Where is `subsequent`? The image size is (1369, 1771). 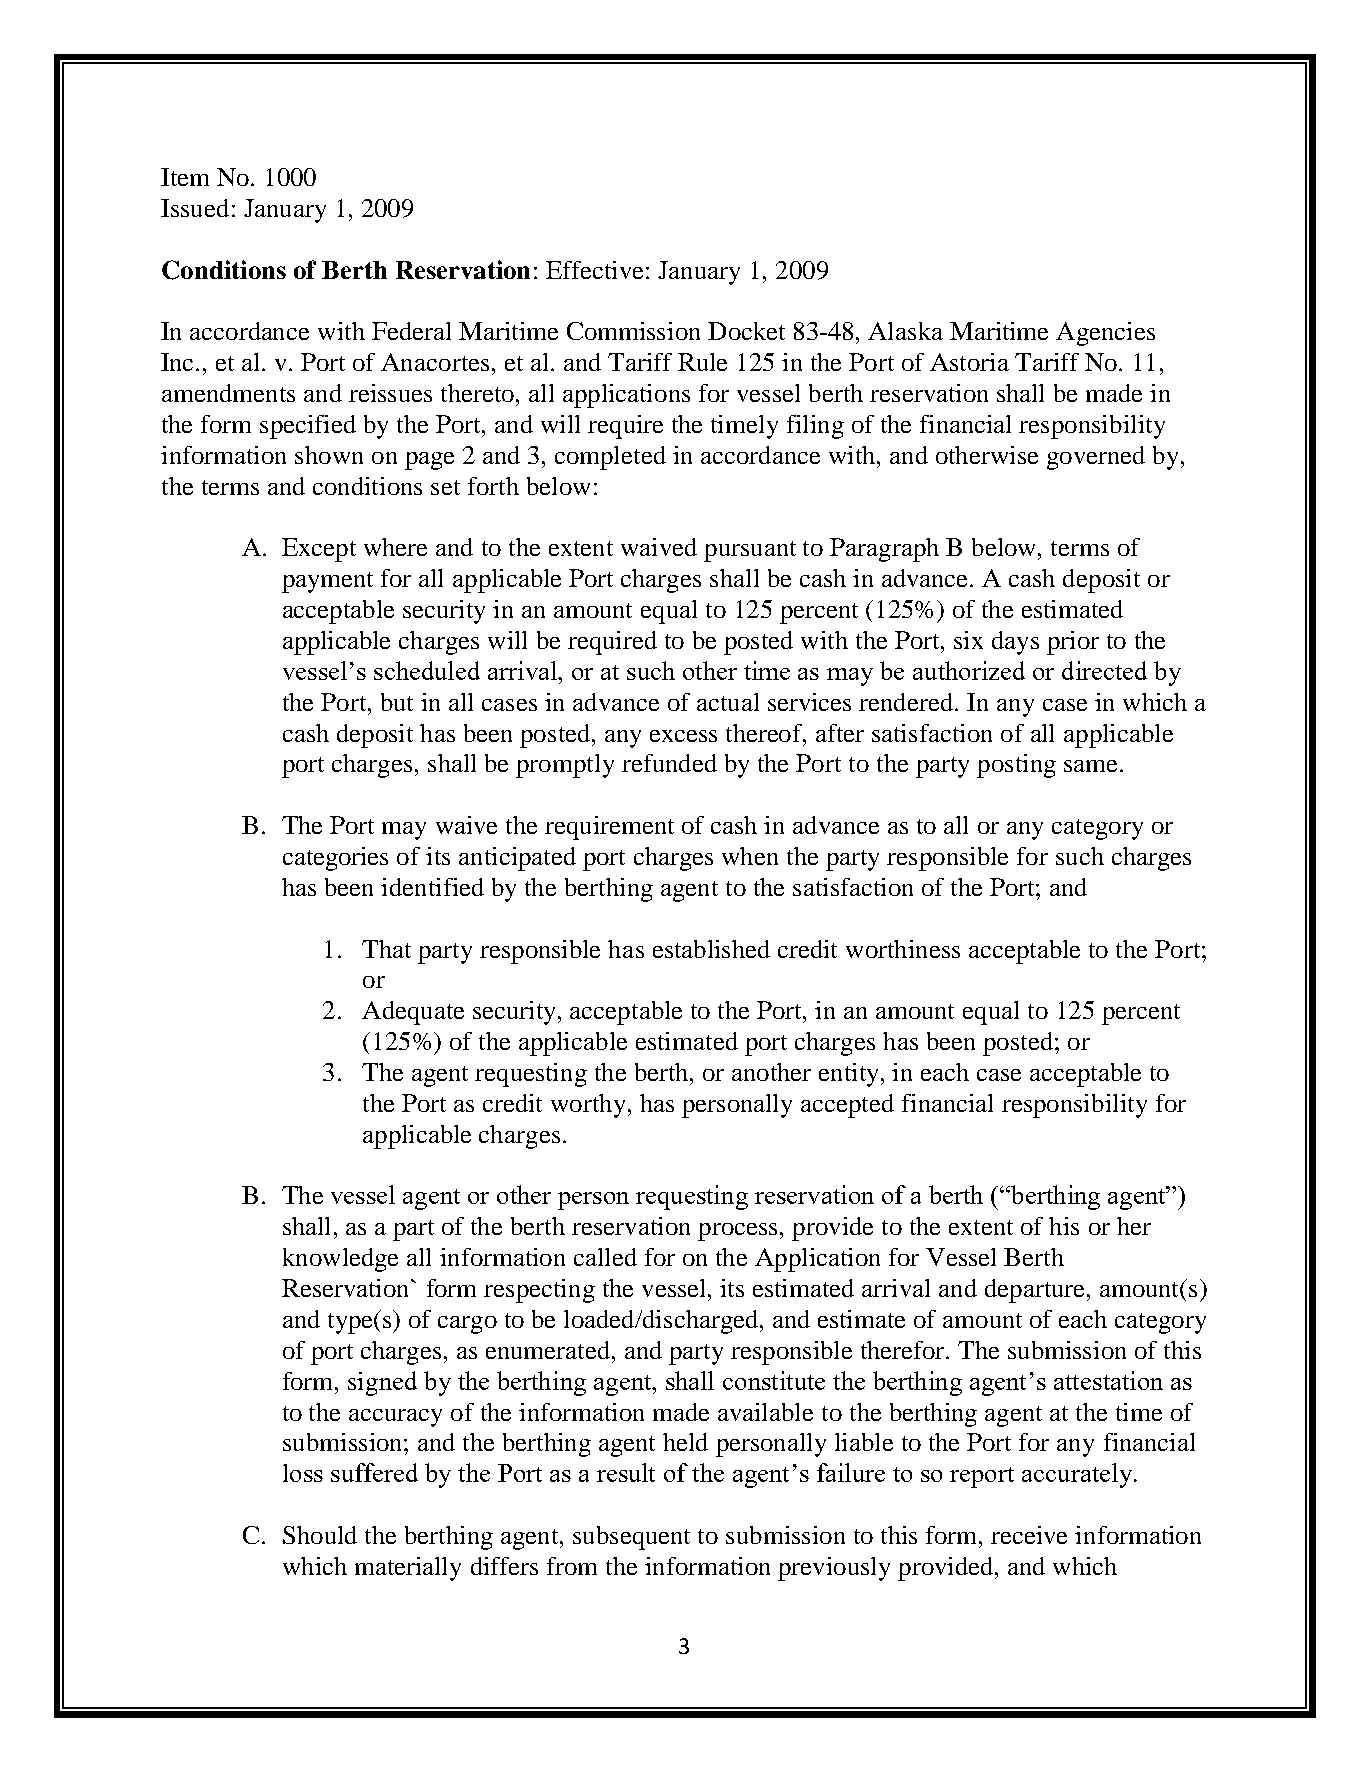
subsequent is located at coordinates (631, 1538).
